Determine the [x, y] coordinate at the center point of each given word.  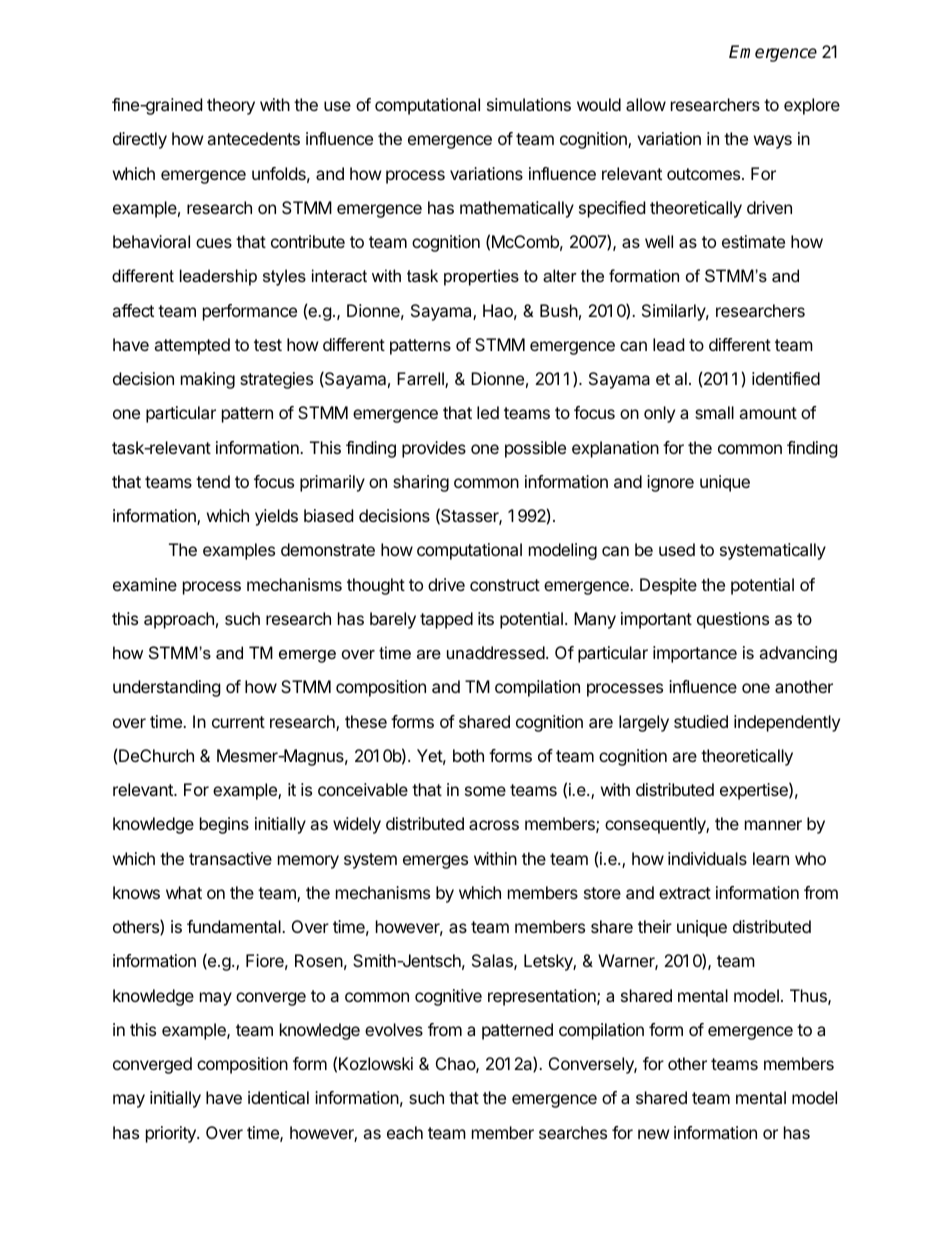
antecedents [253, 138]
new [654, 1134]
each [405, 1132]
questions [733, 620]
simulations [529, 104]
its [486, 618]
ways [773, 142]
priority [172, 1134]
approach [179, 620]
